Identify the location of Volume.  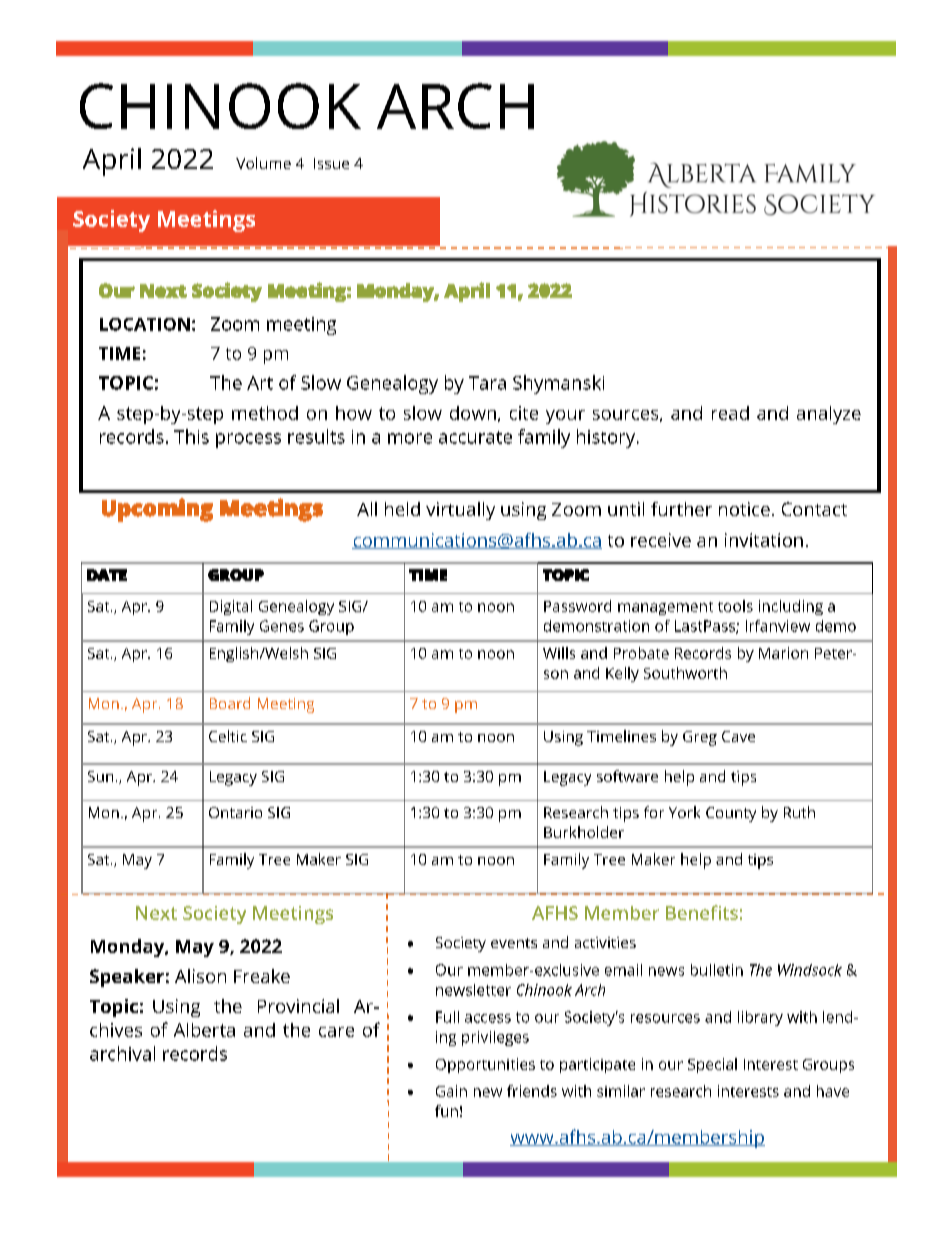
(263, 163).
